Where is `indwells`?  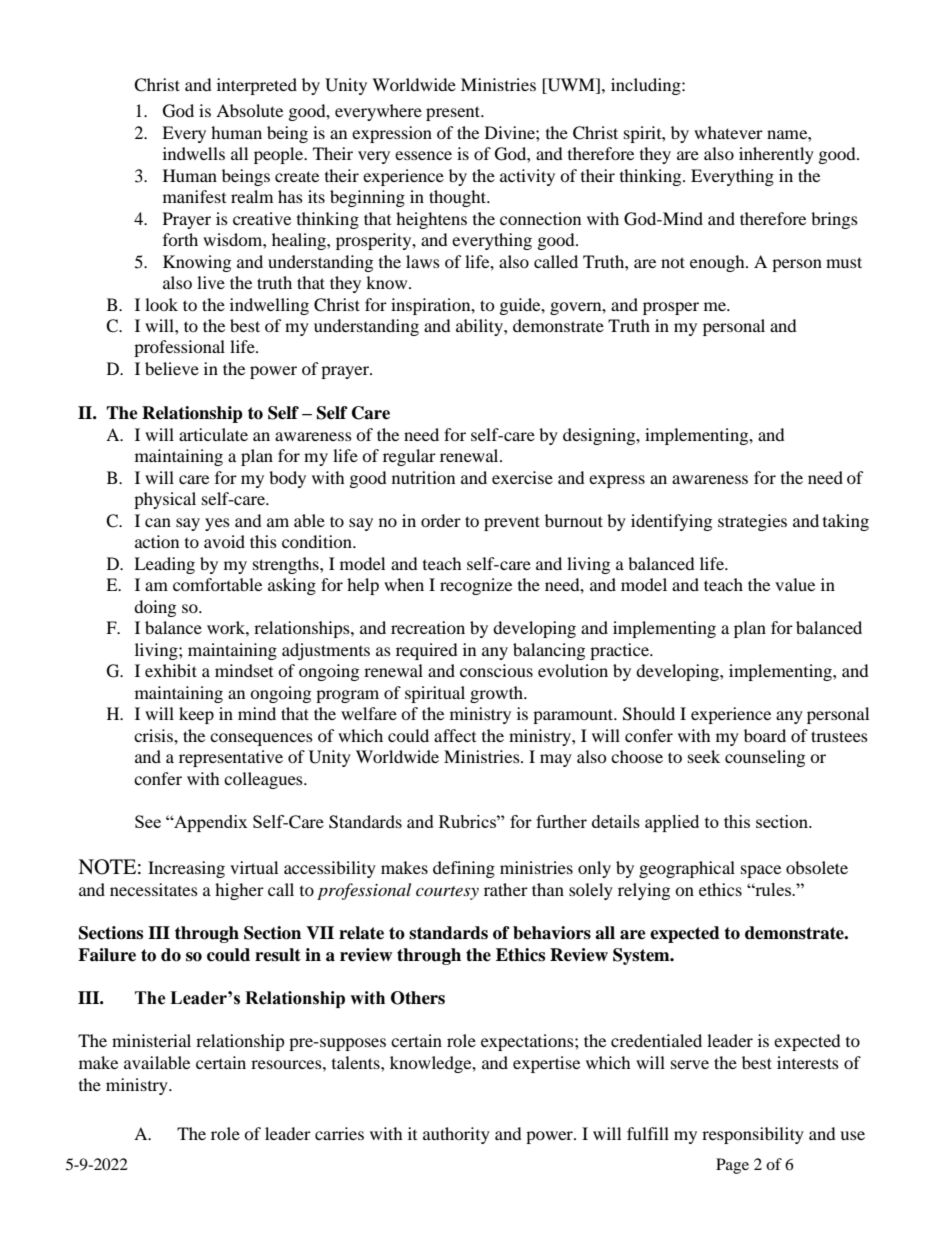
indwells is located at coordinates (194, 153).
